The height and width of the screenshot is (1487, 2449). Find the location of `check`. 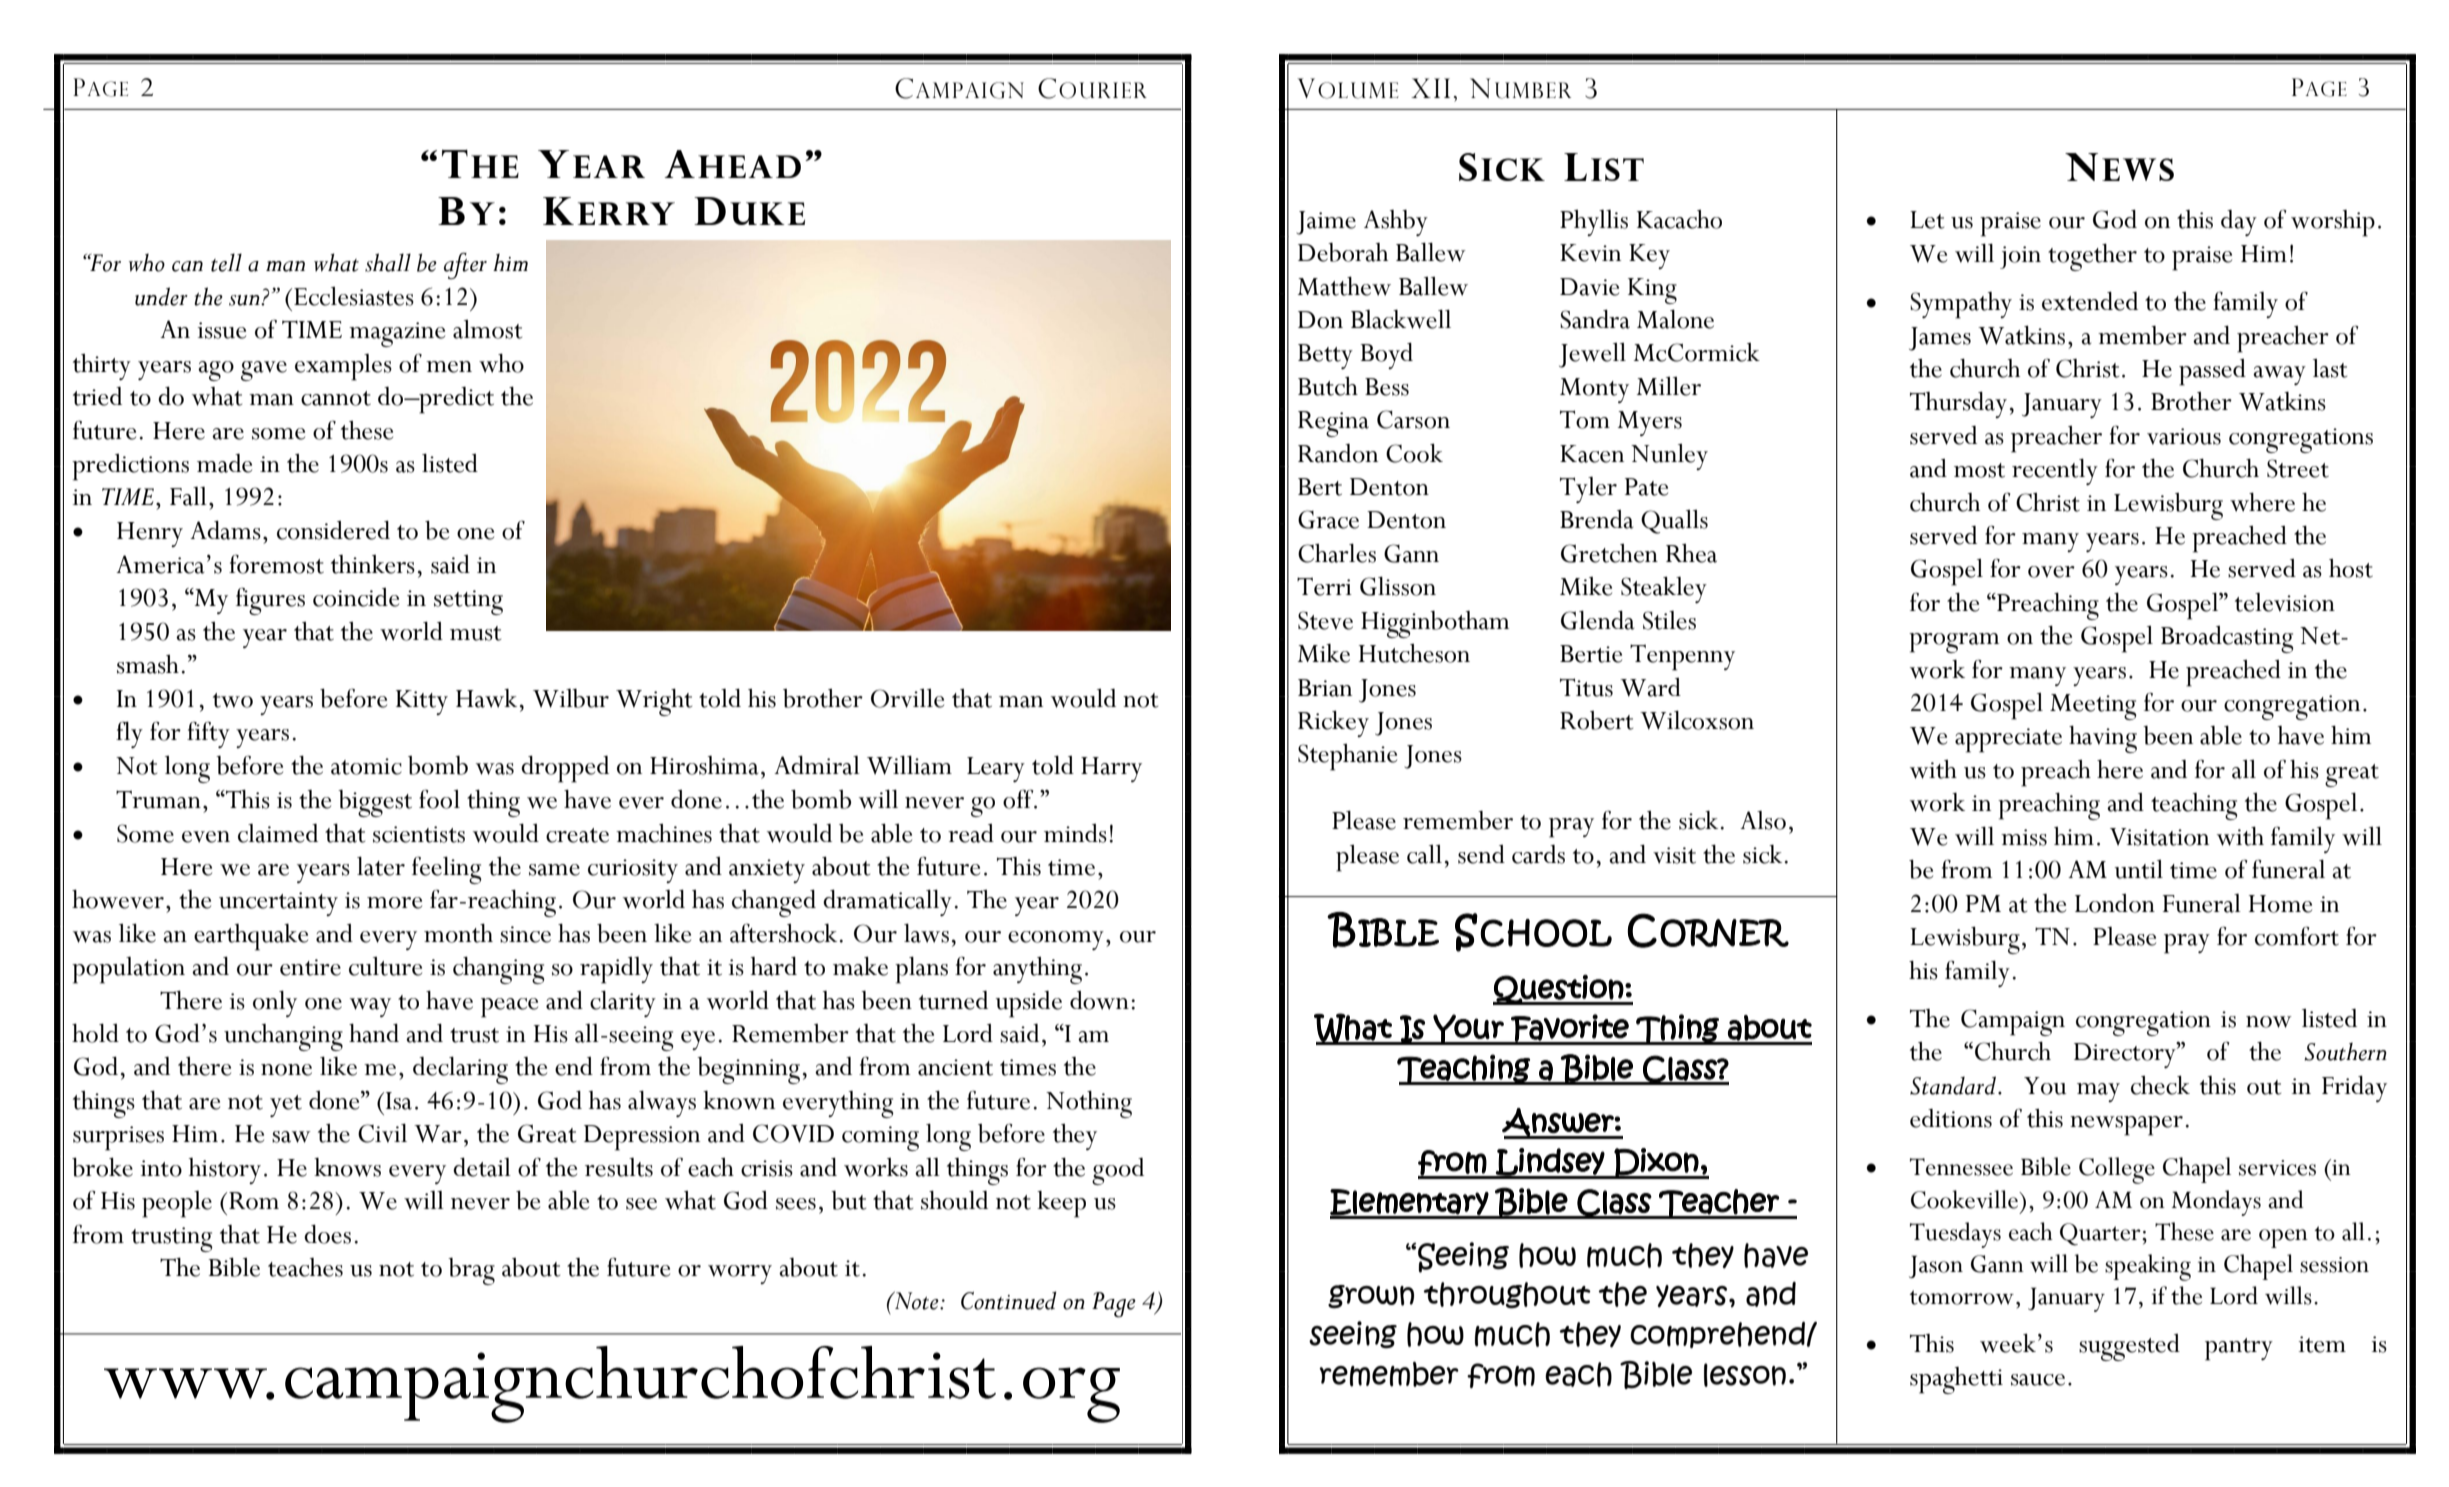

check is located at coordinates (2160, 1085).
